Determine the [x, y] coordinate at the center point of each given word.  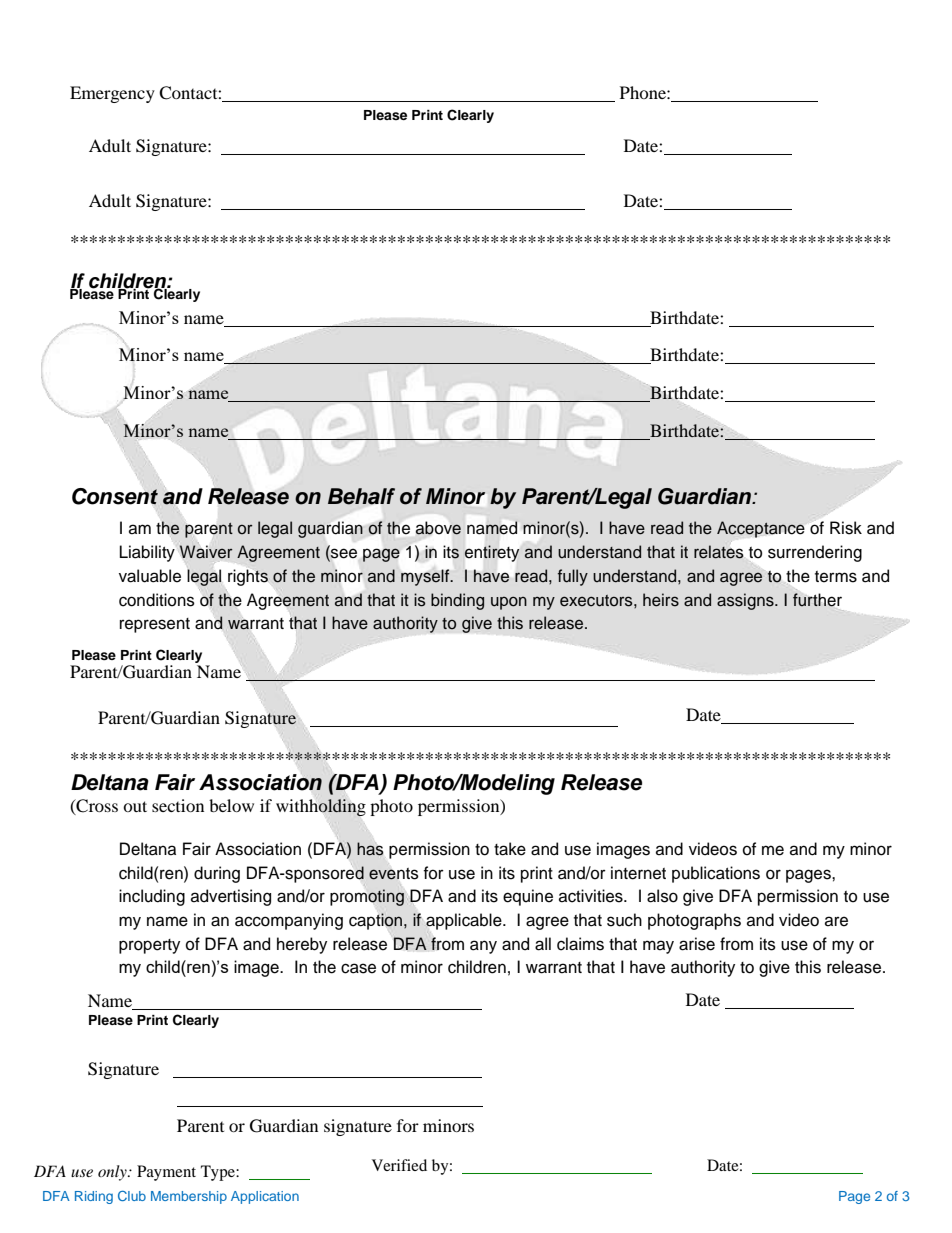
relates [718, 552]
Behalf [361, 496]
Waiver [206, 552]
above [438, 528]
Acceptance [760, 529]
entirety [492, 553]
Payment [166, 1173]
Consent [115, 496]
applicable [465, 921]
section [178, 805]
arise [697, 944]
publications [716, 874]
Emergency [112, 94]
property [149, 946]
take [510, 849]
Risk [846, 528]
